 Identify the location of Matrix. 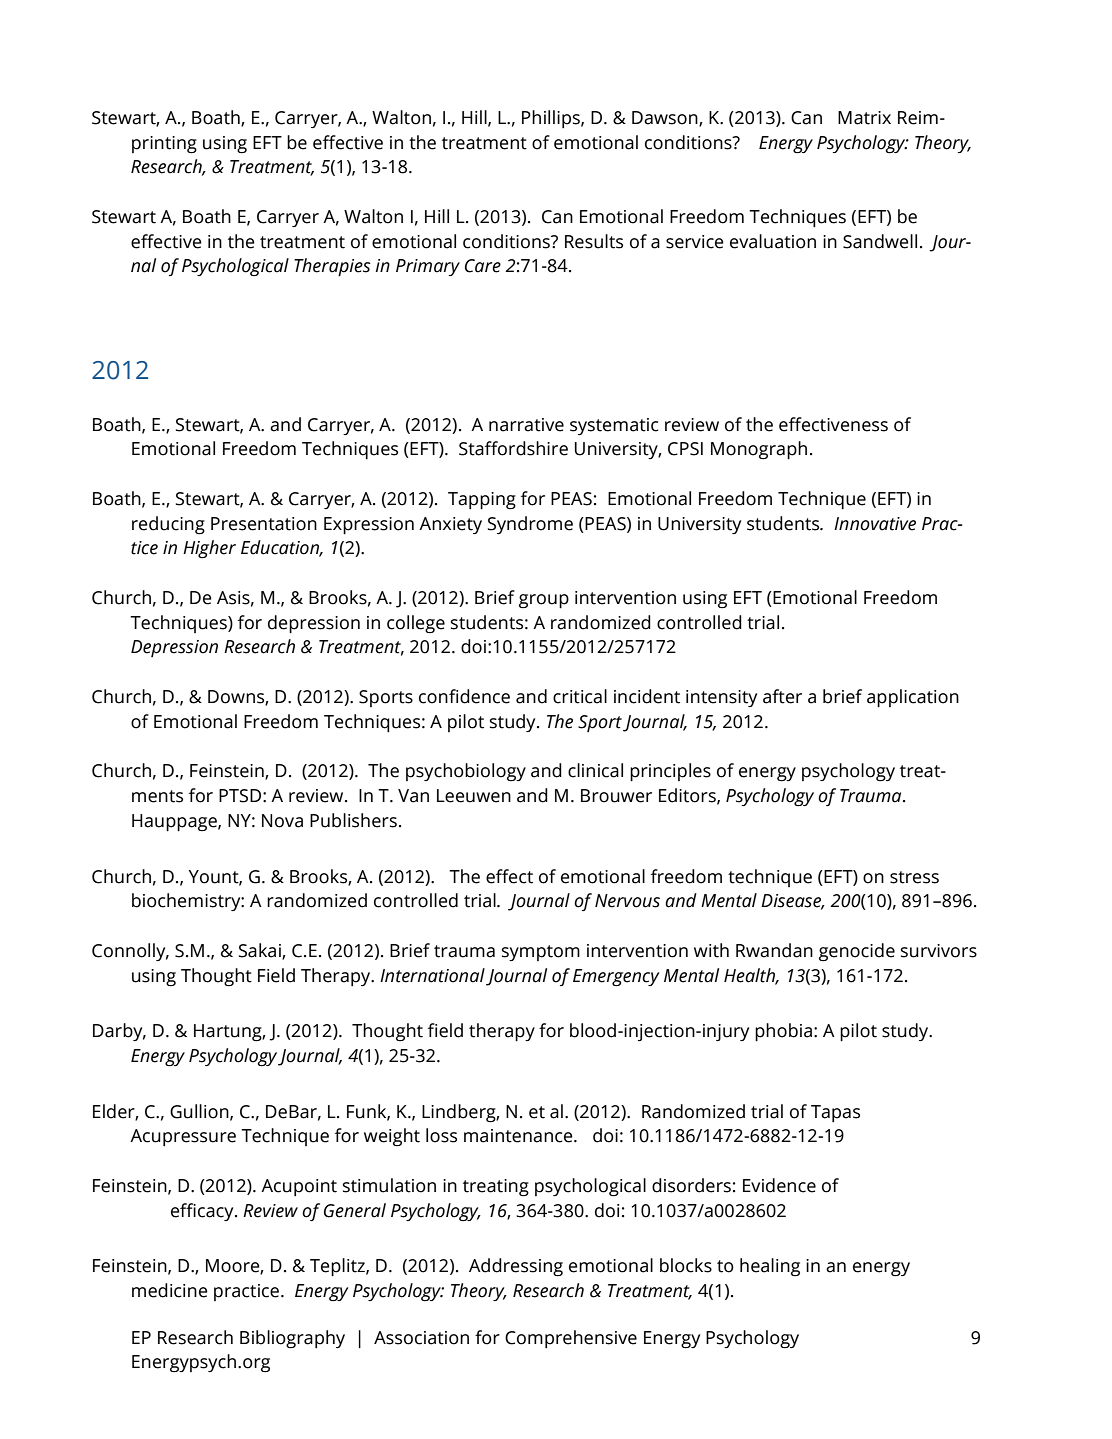
(864, 118).
